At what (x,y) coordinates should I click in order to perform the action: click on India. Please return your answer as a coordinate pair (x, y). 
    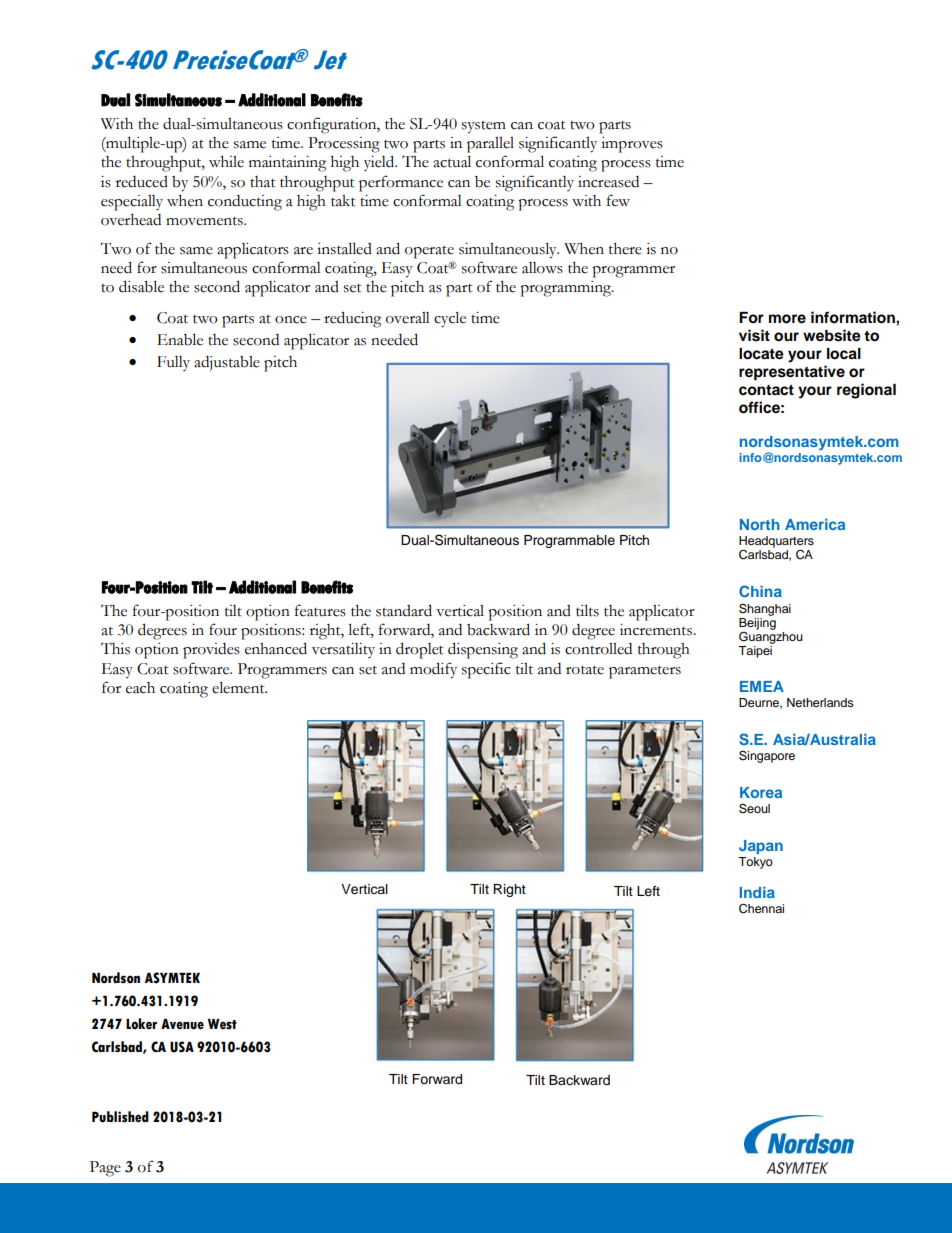
    Looking at the image, I should click on (757, 892).
